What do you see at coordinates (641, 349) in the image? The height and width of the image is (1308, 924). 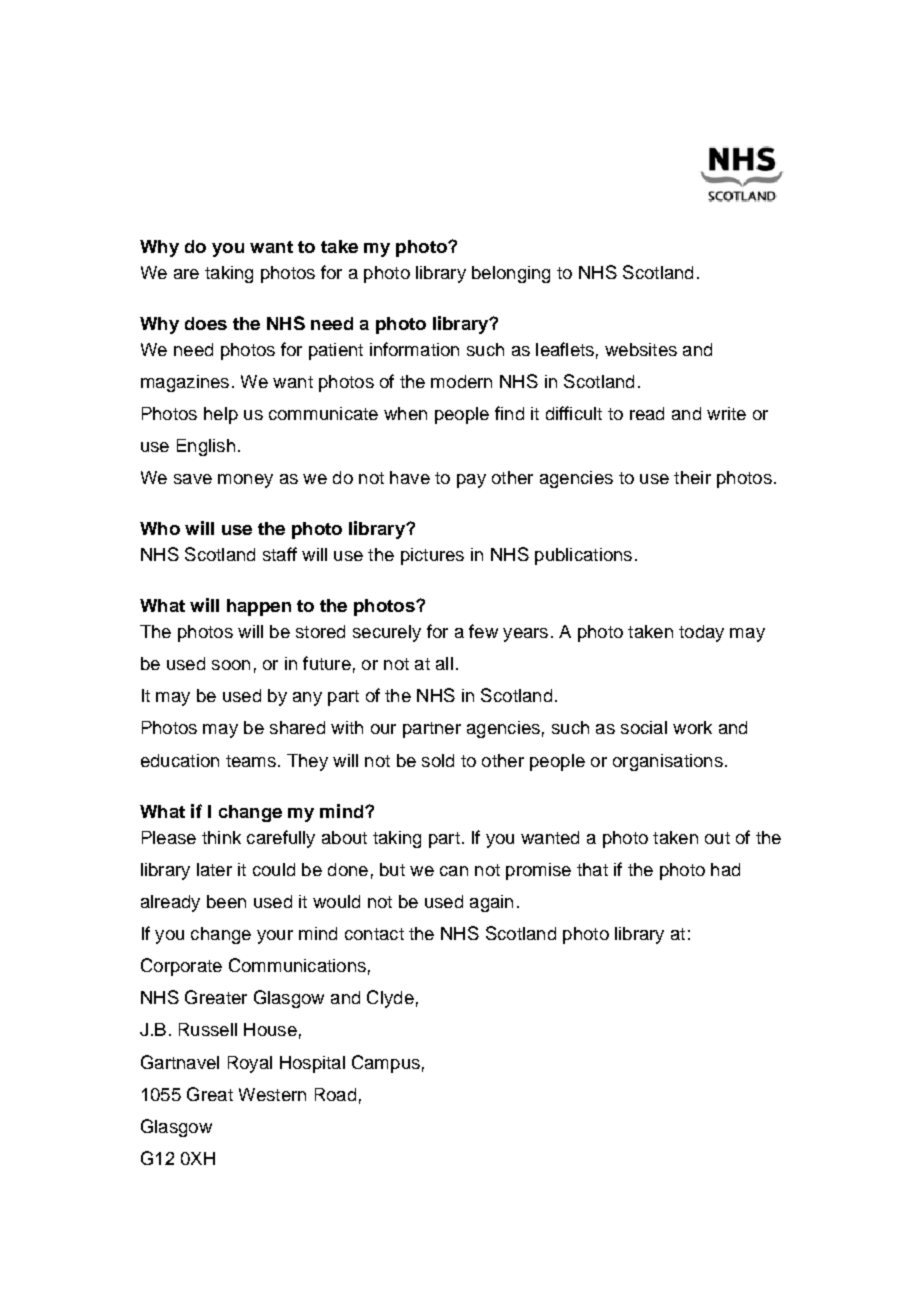 I see `websites` at bounding box center [641, 349].
